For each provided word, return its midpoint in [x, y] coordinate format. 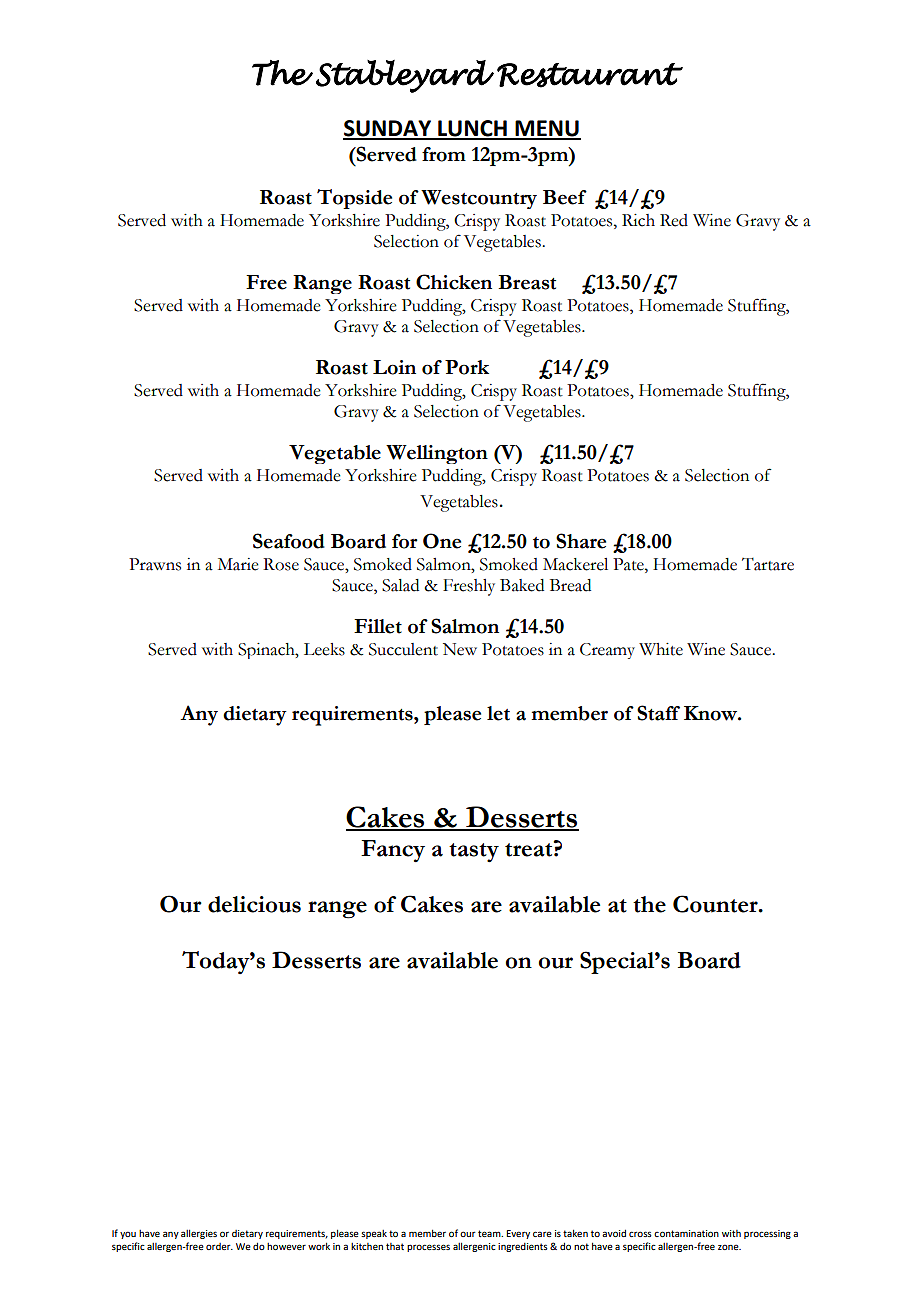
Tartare [768, 564]
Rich [638, 220]
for [405, 541]
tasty [474, 853]
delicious [254, 904]
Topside [354, 199]
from [444, 154]
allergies [199, 1234]
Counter [716, 904]
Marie [238, 564]
